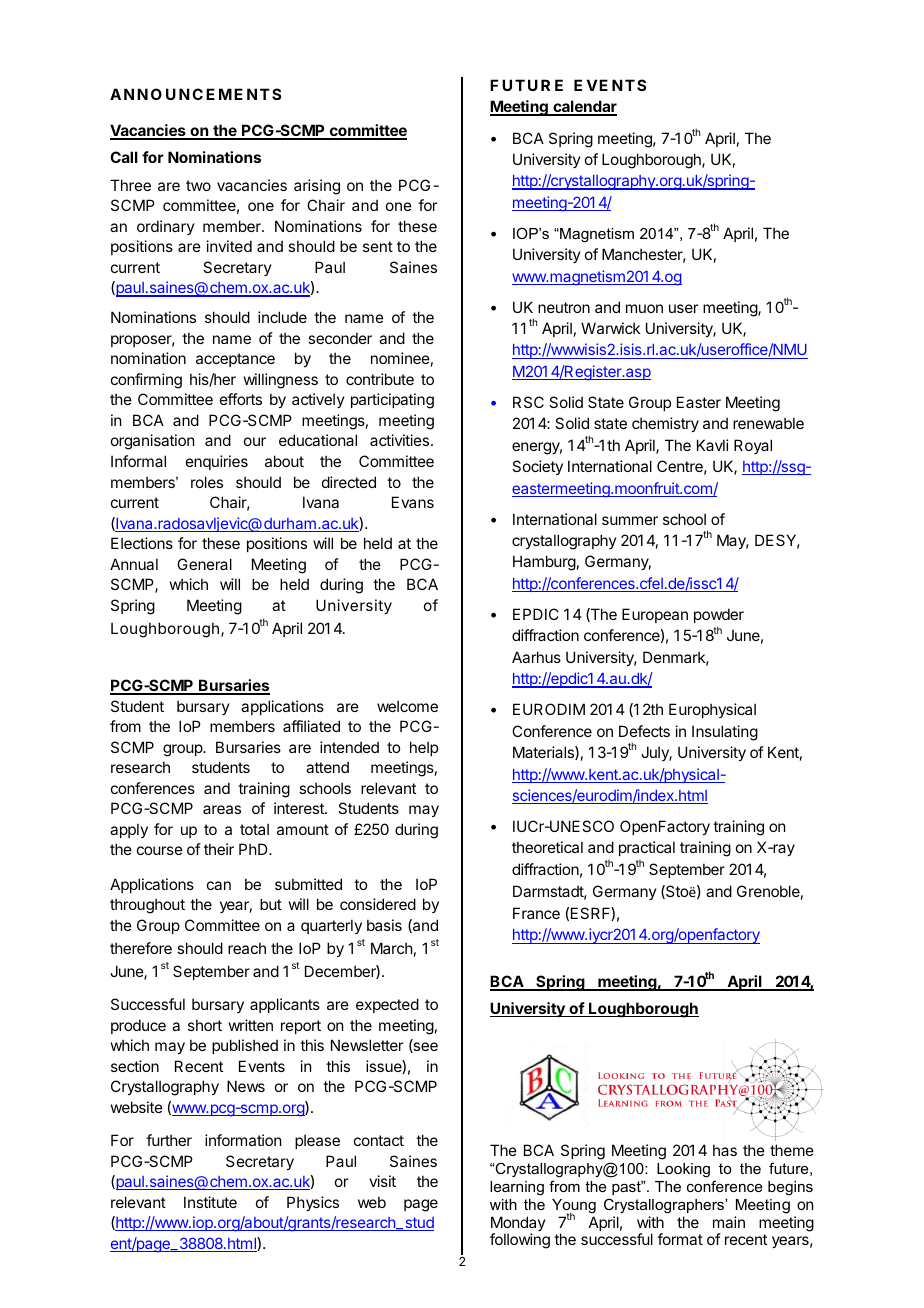  Describe the element at coordinates (222, 809) in the image. I see `areas` at that location.
